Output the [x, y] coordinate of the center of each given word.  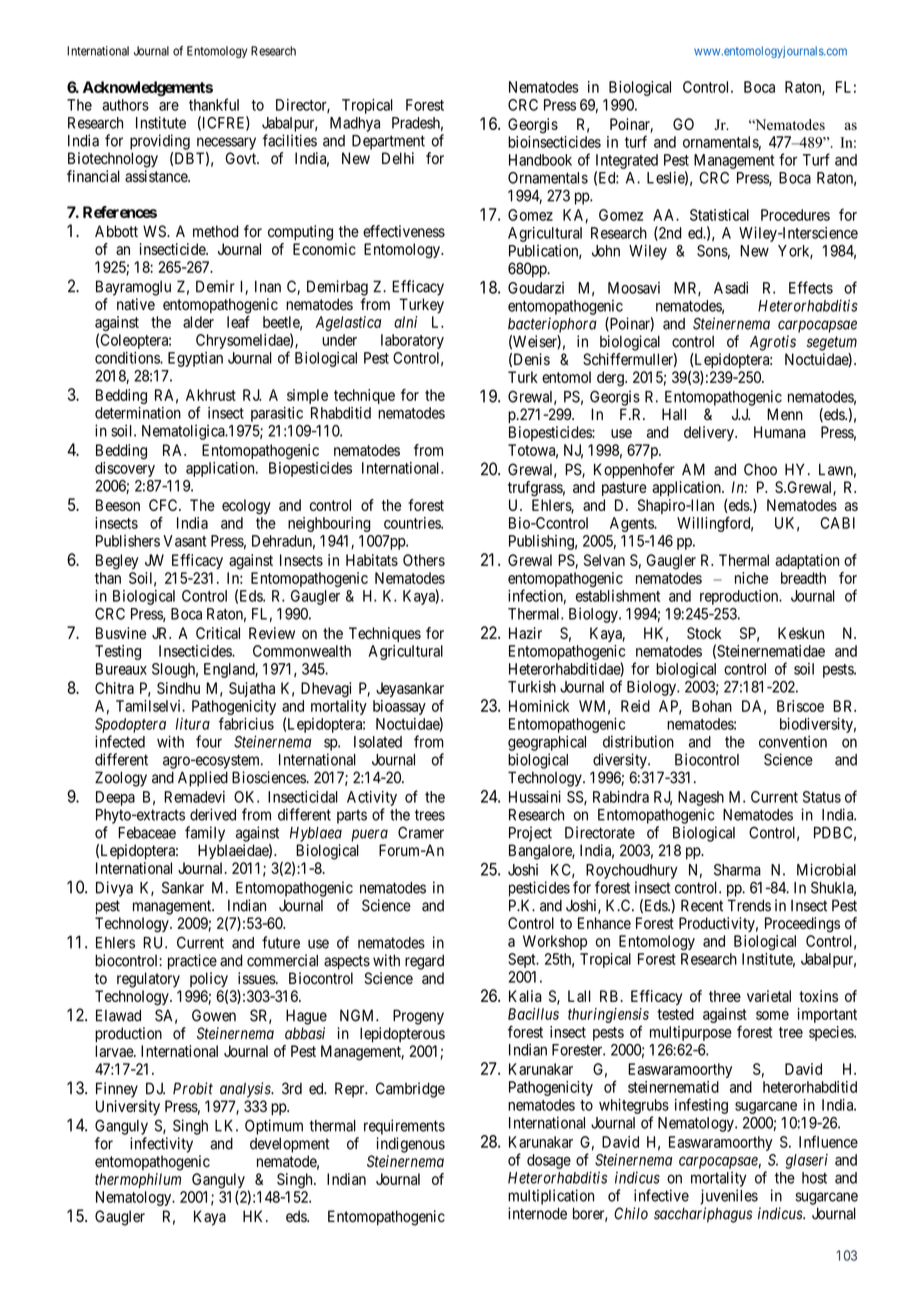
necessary [226, 143]
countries [413, 523]
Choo [760, 469]
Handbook [540, 160]
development [290, 1145]
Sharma [737, 870]
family [205, 834]
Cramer [421, 832]
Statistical [719, 215]
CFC [164, 505]
